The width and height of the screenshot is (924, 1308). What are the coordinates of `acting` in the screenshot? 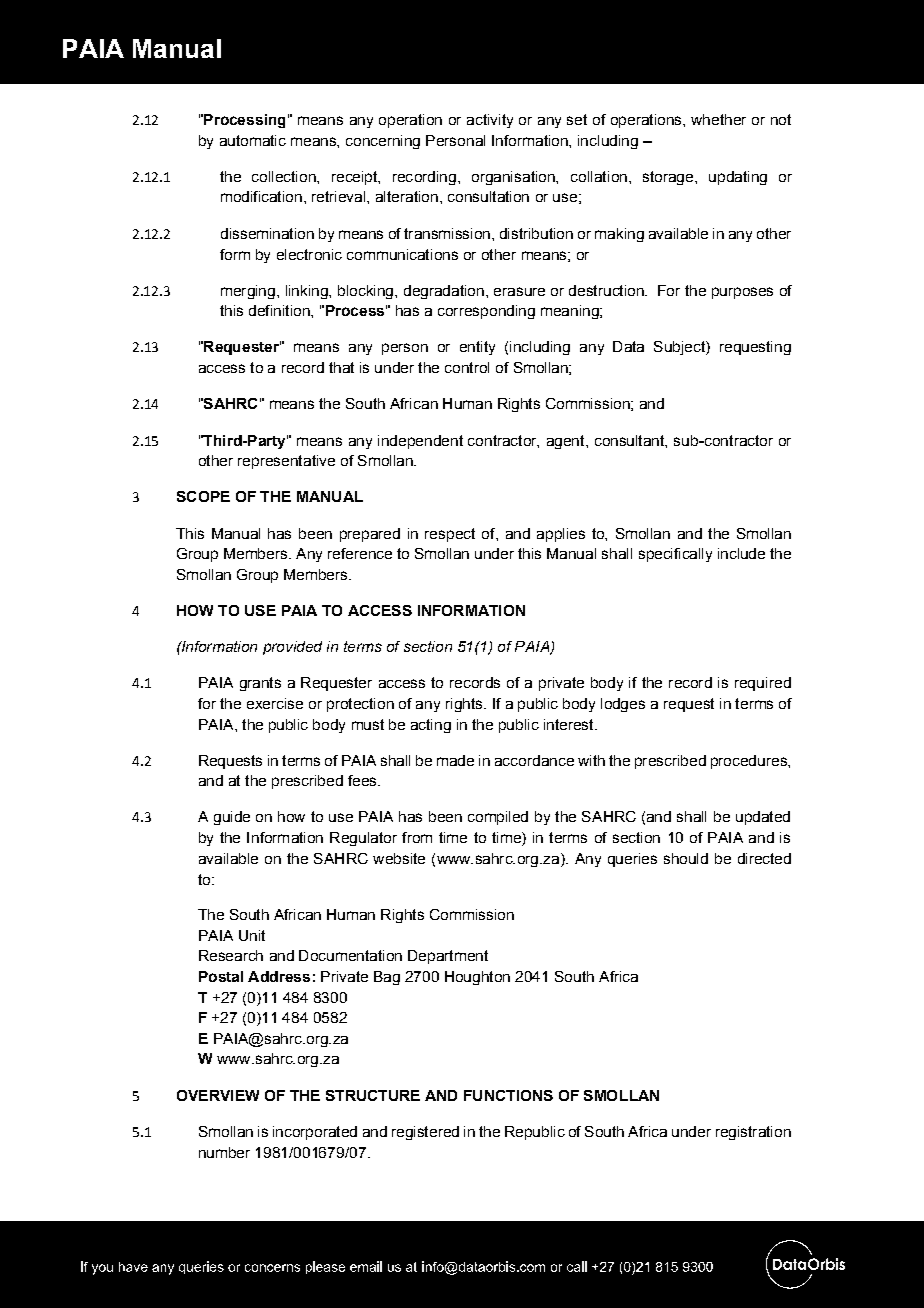 It's located at (431, 726).
